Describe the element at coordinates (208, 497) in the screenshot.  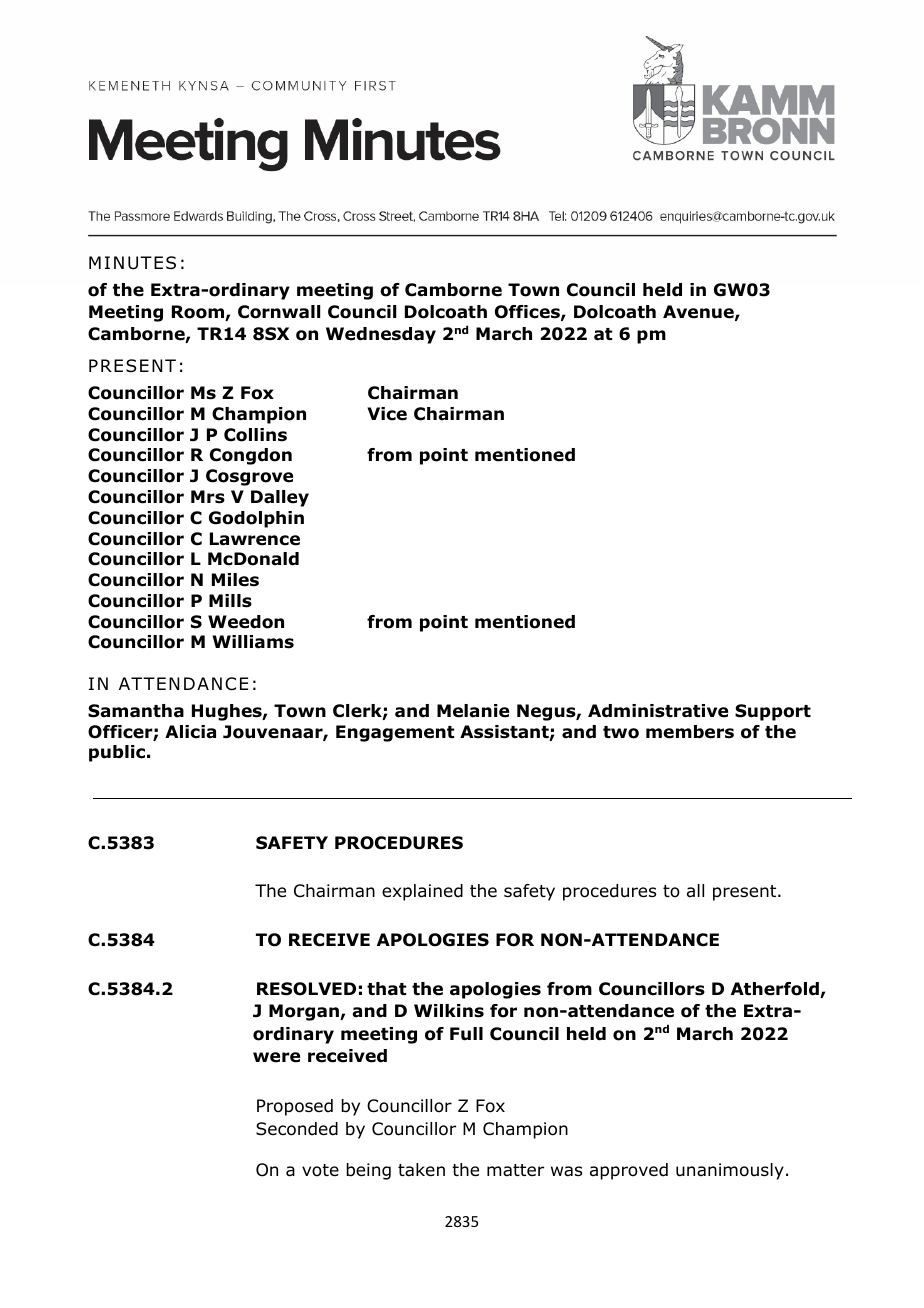
I see `Mrs` at that location.
